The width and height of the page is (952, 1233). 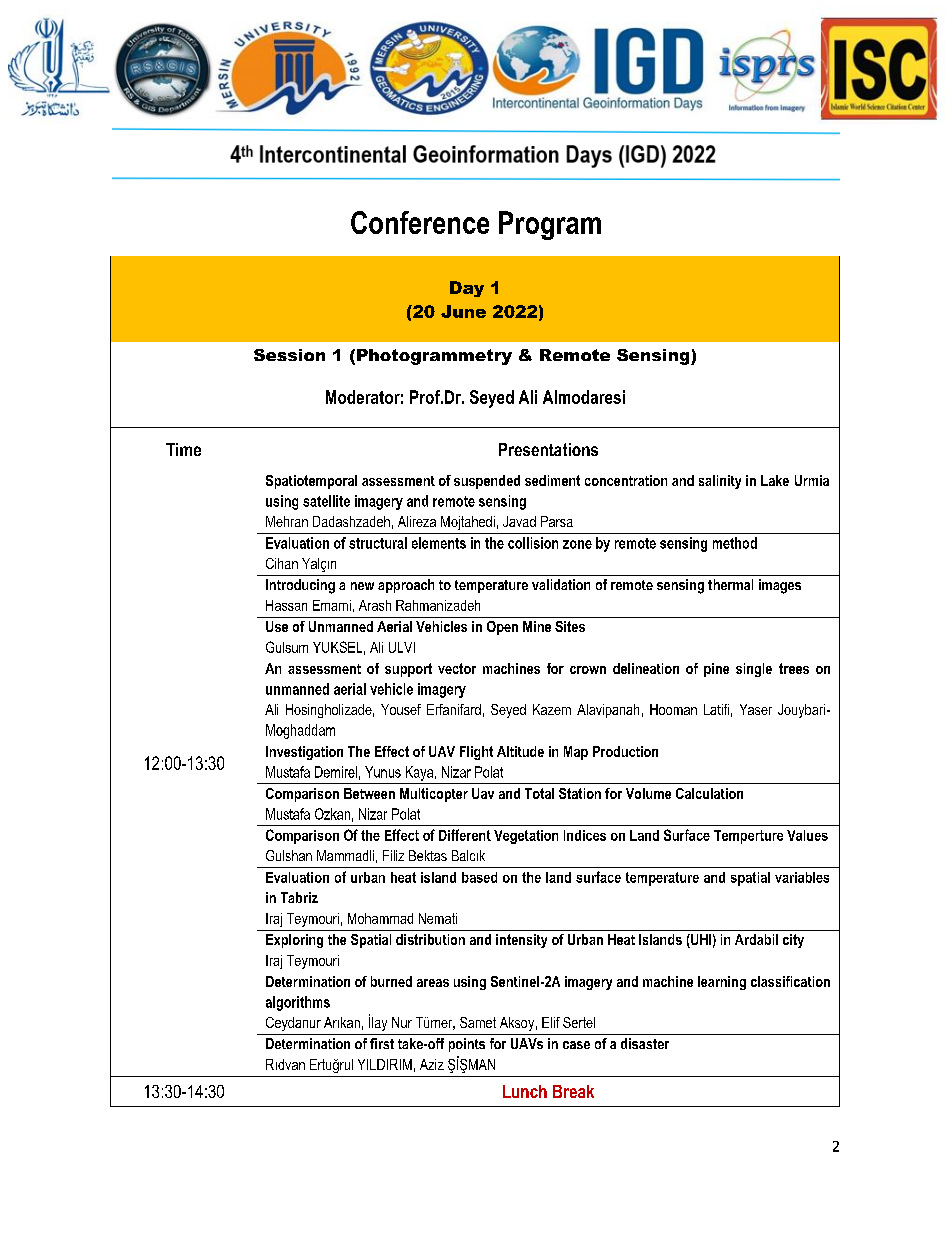 What do you see at coordinates (467, 289) in the page?
I see `Day` at bounding box center [467, 289].
